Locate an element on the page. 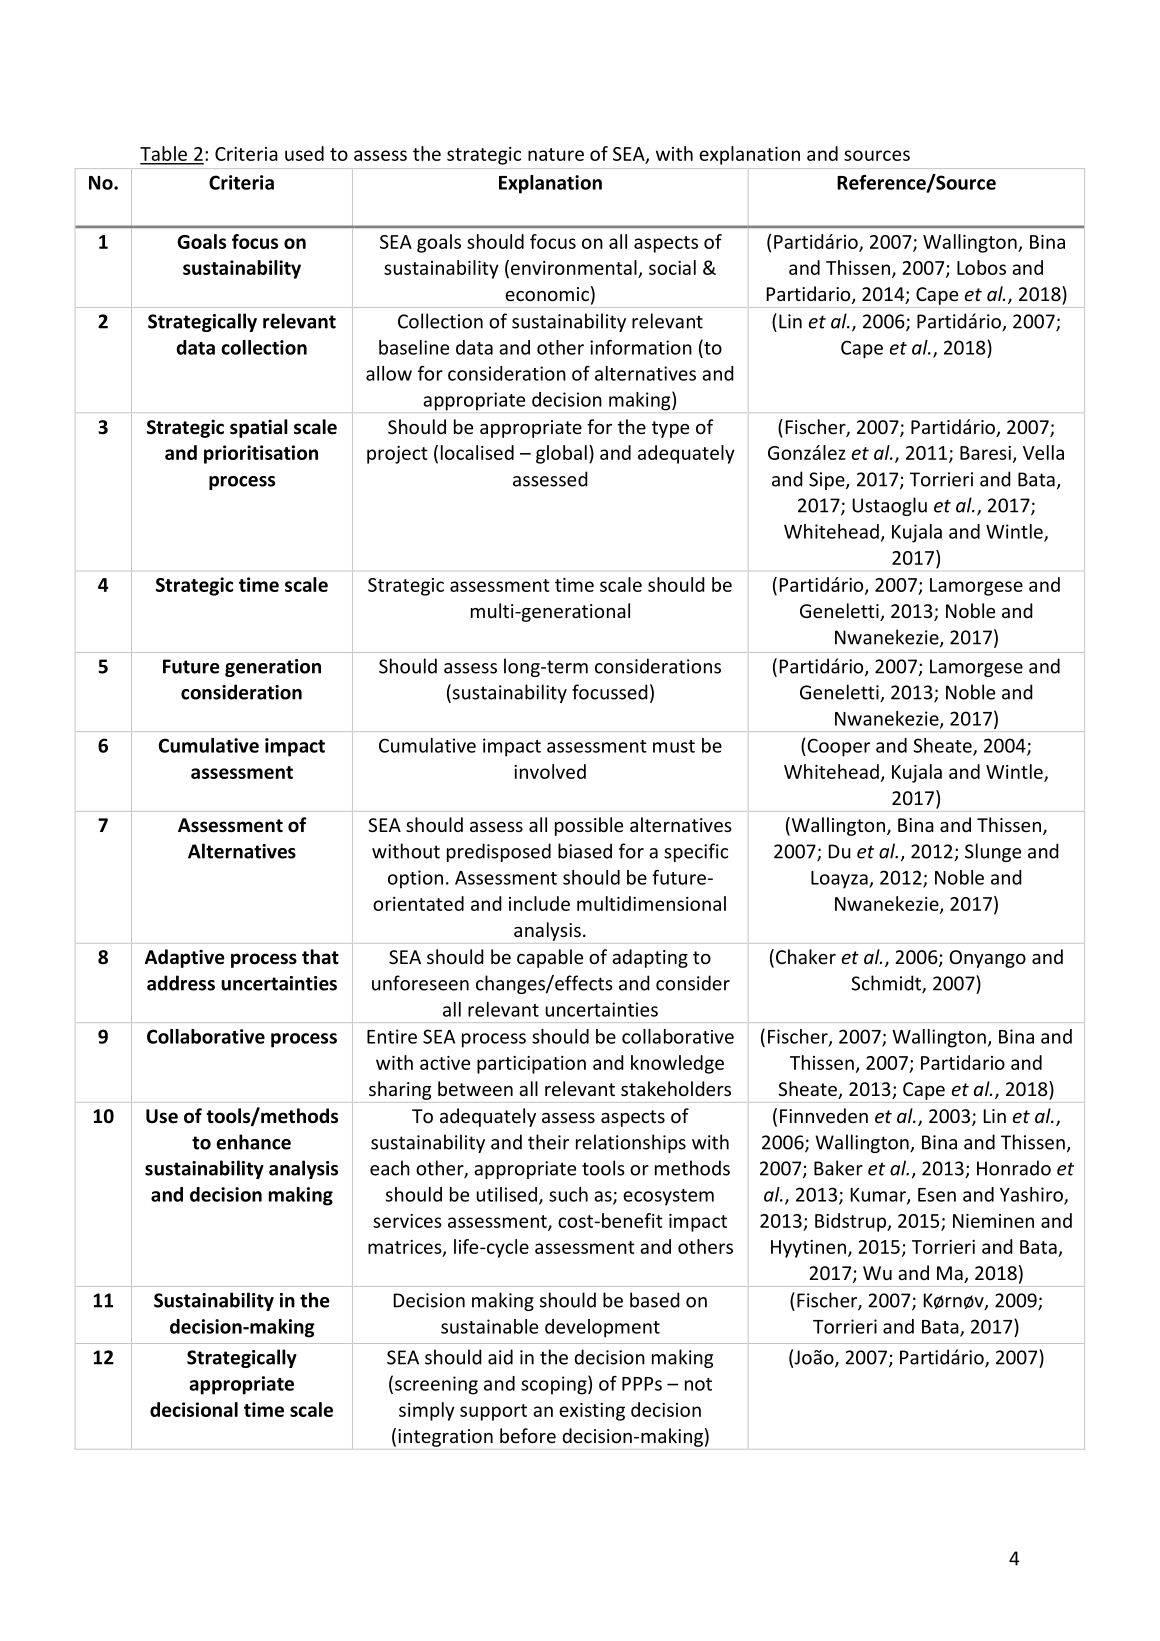  not is located at coordinates (698, 1384).
